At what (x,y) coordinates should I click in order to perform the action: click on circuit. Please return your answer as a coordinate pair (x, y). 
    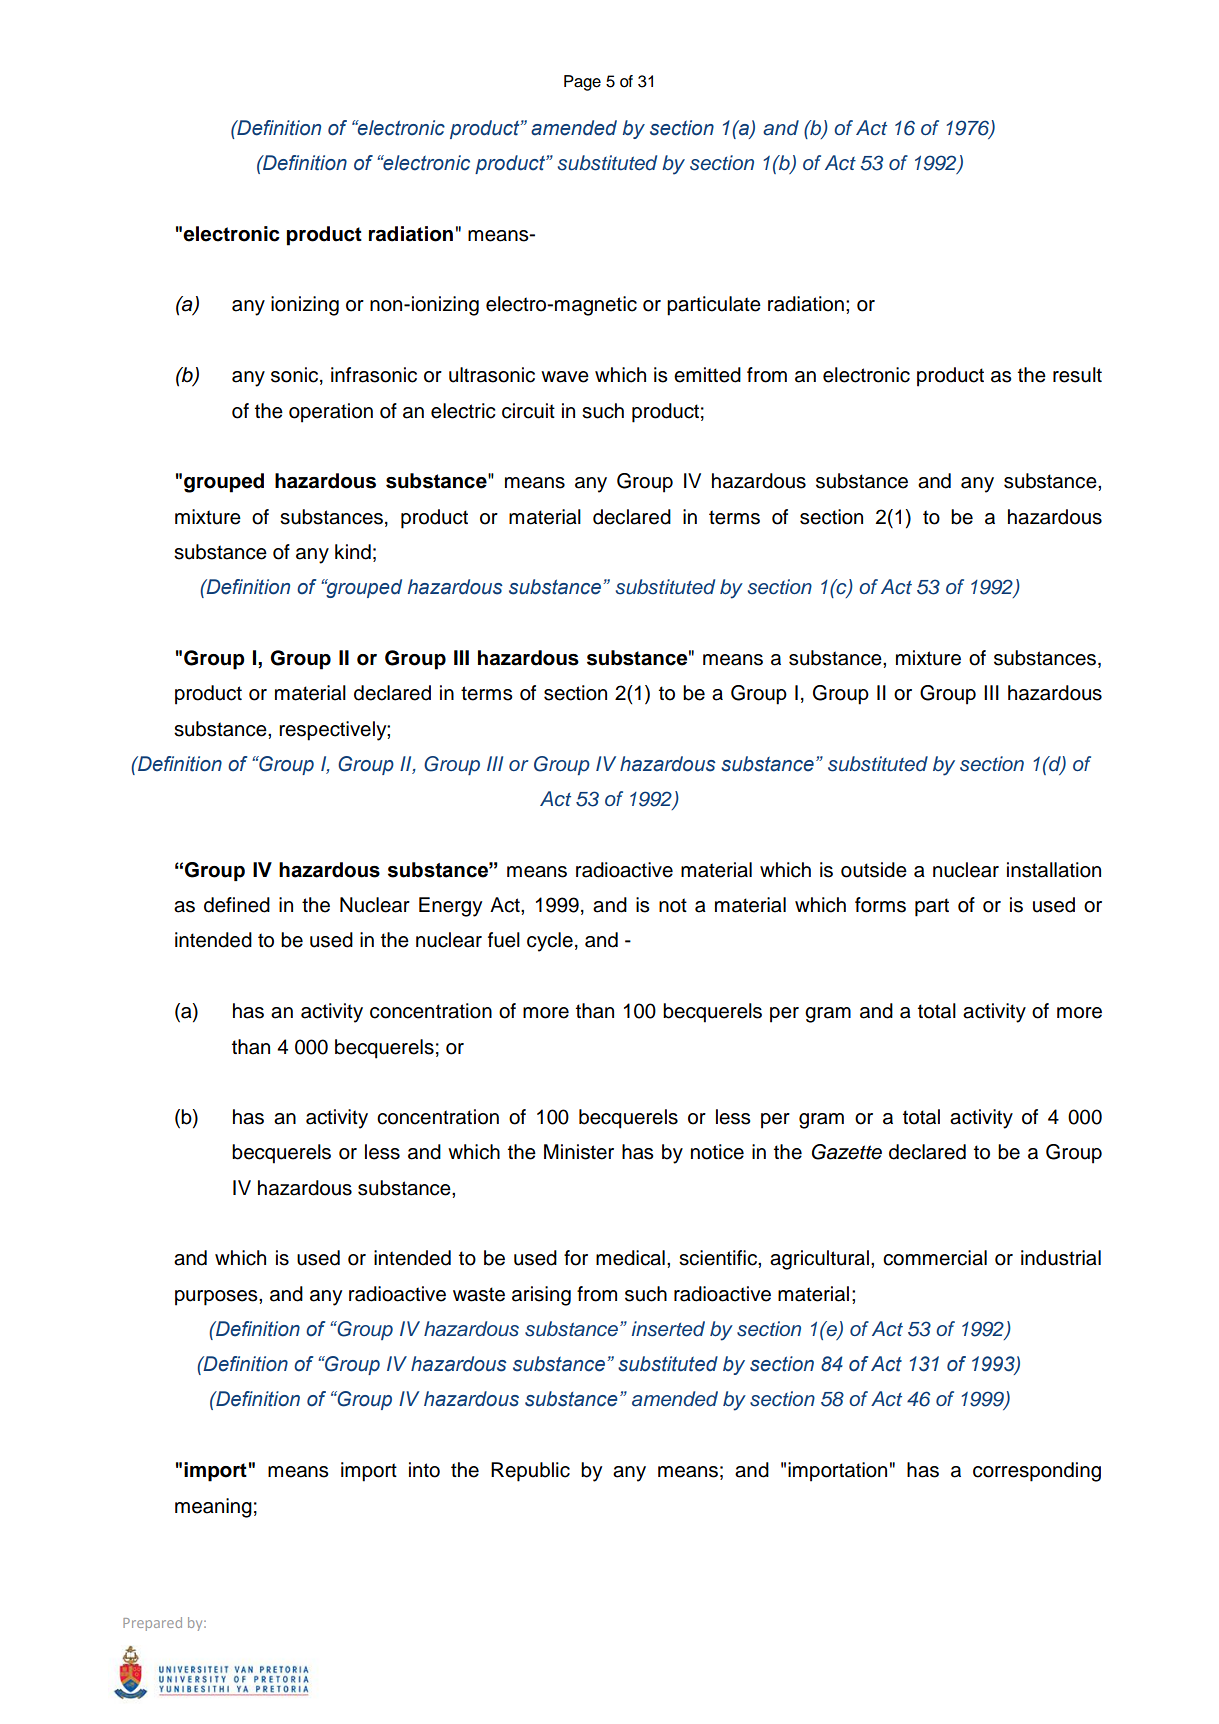
    Looking at the image, I should click on (528, 411).
